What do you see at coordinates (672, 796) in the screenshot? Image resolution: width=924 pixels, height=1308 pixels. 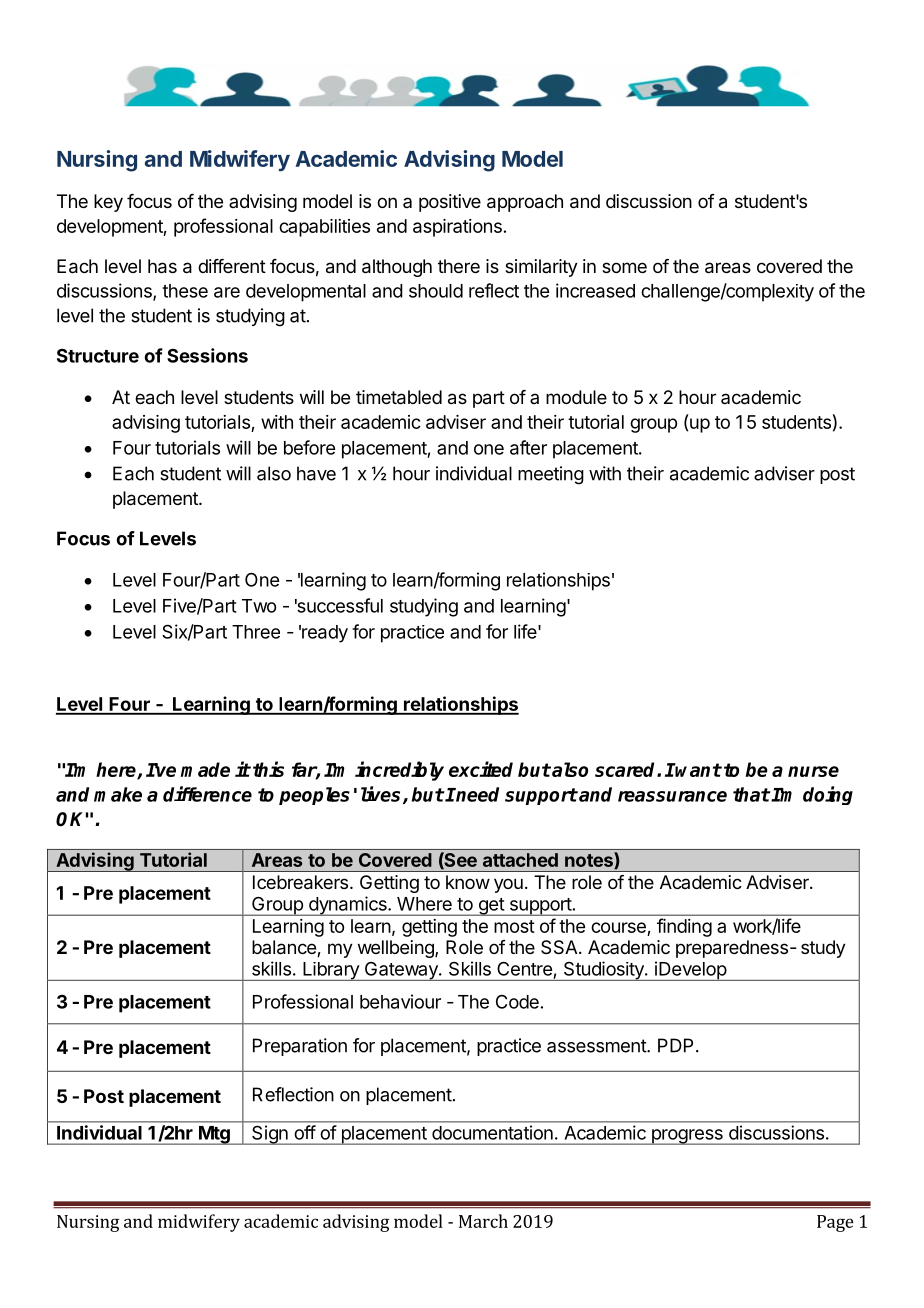 I see `reassurance` at bounding box center [672, 796].
